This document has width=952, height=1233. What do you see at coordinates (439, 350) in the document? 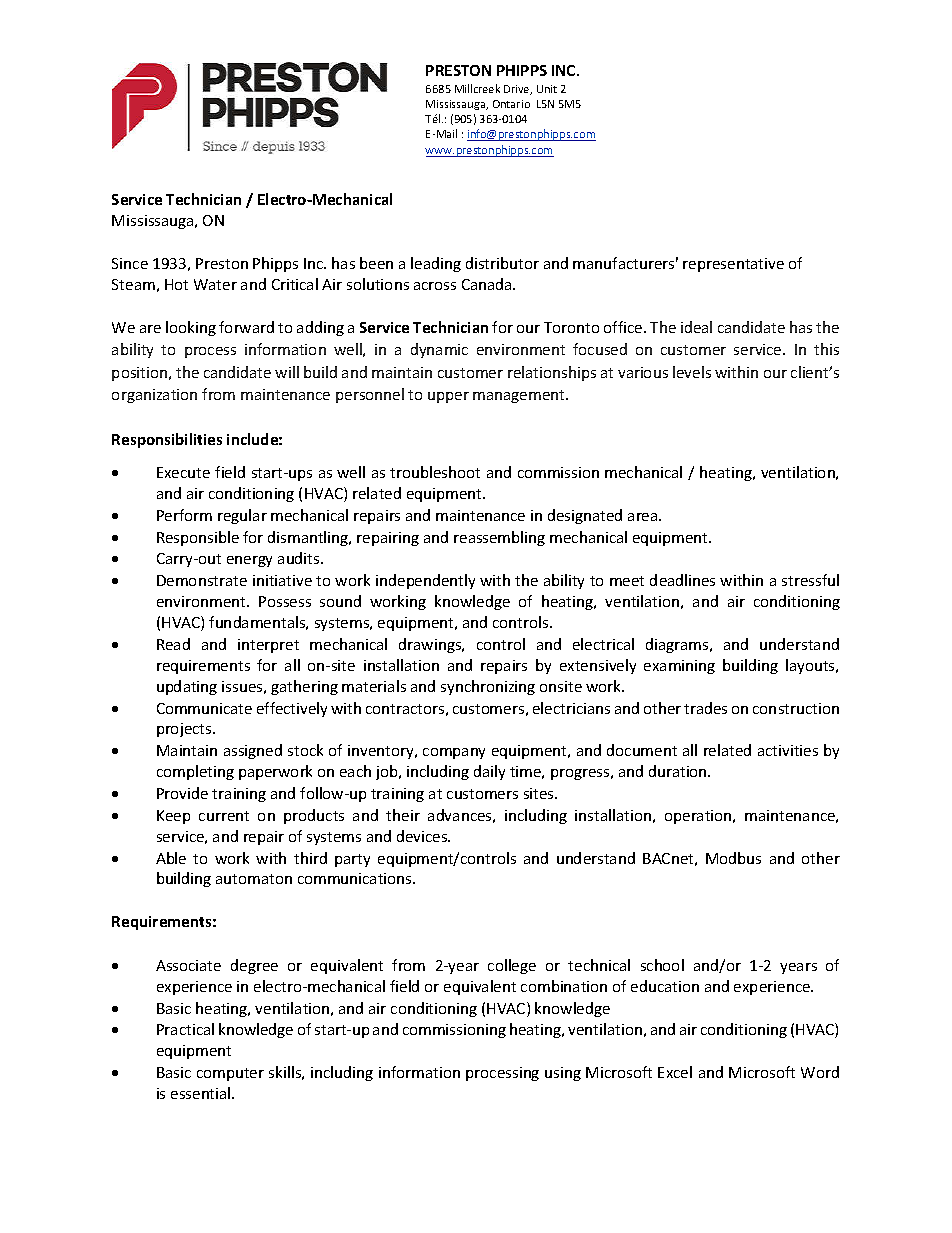
I see `dynamic` at bounding box center [439, 350].
